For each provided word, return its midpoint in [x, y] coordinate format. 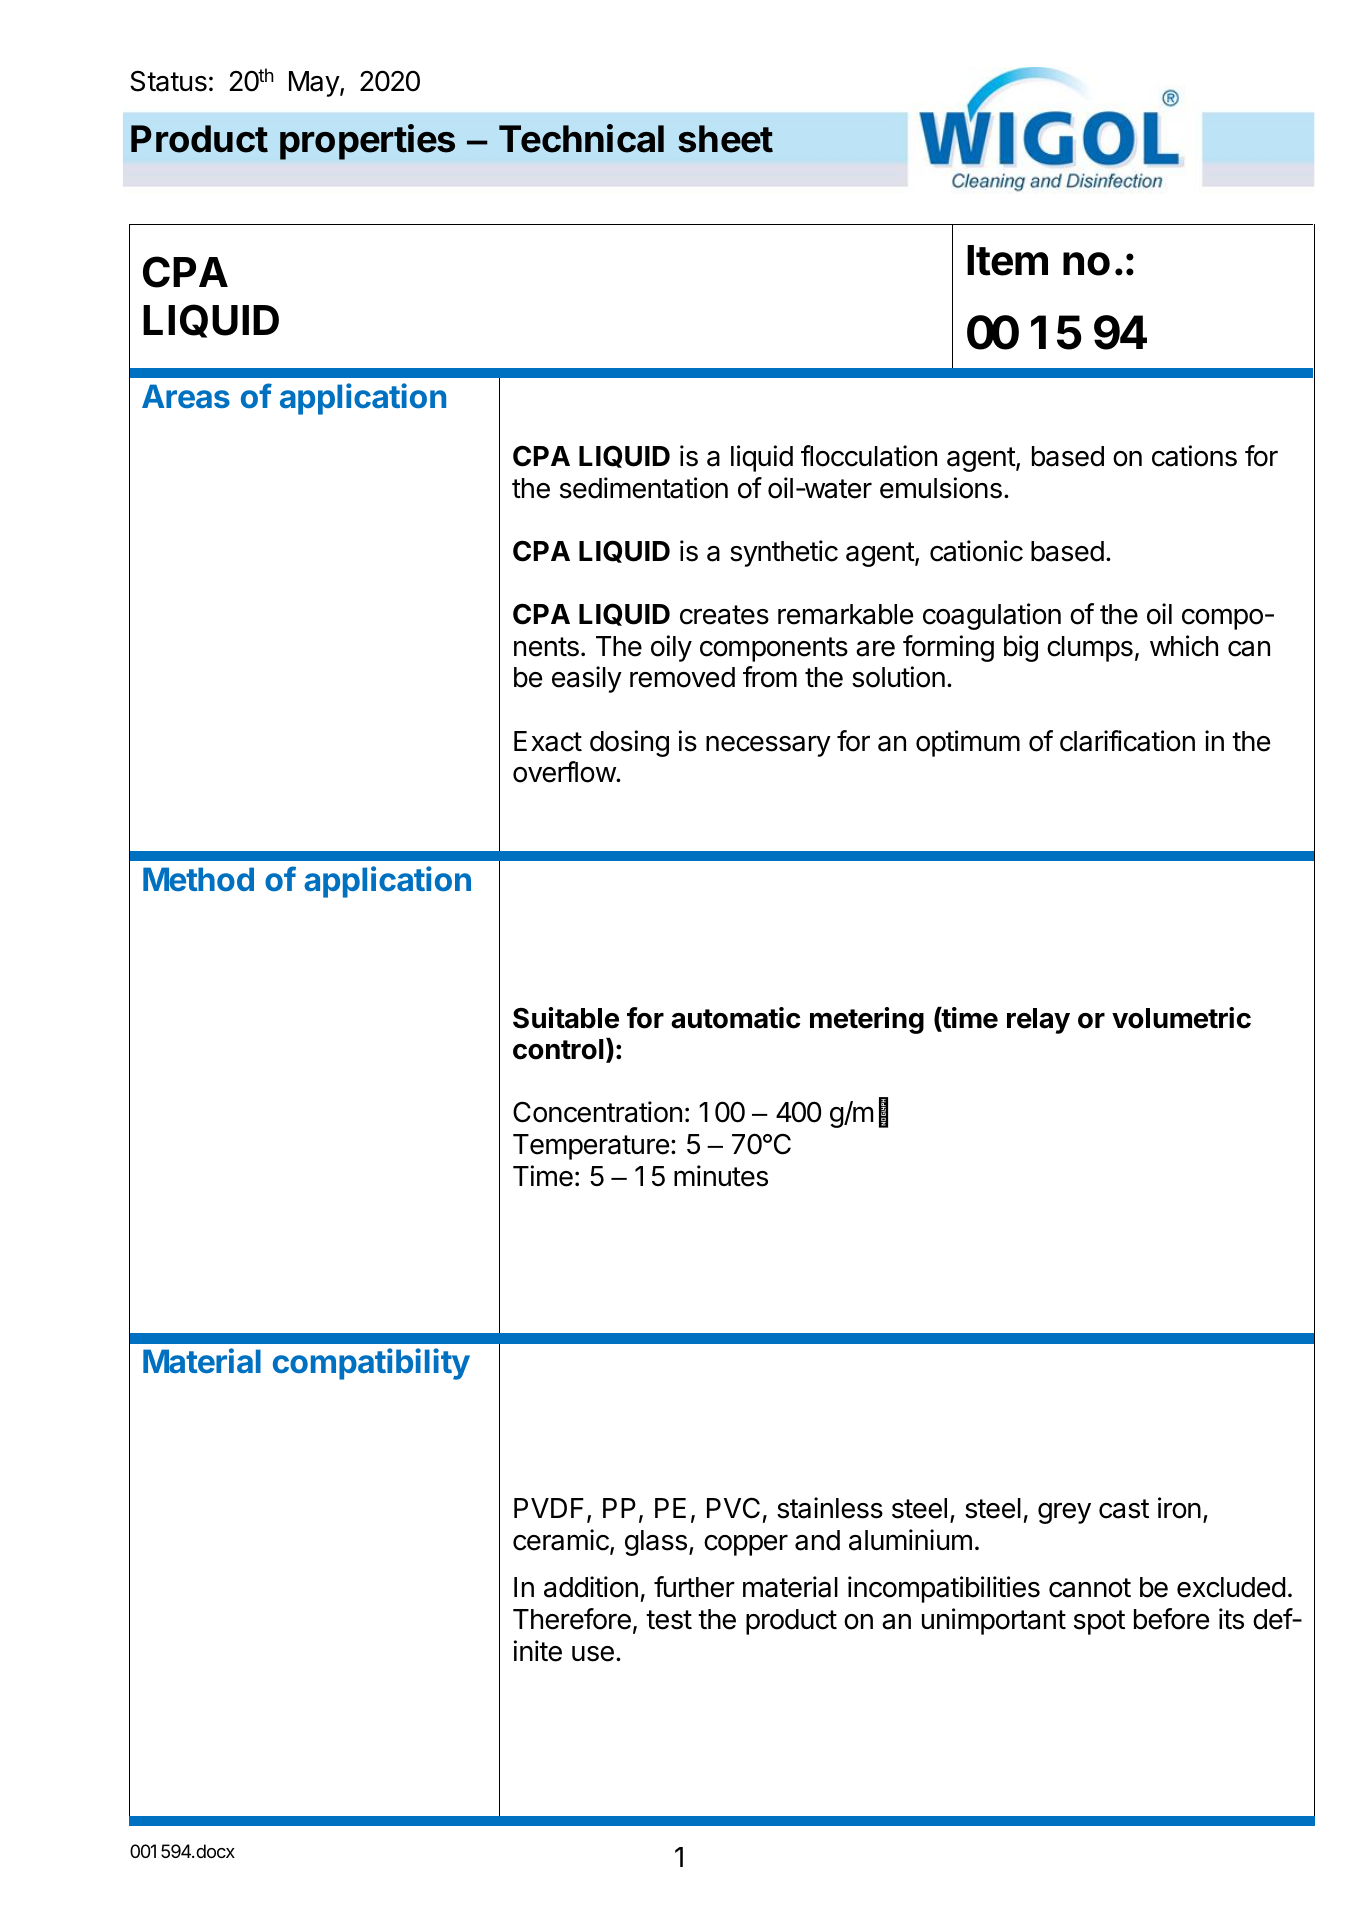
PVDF [549, 1508]
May [315, 84]
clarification [1127, 741]
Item [1007, 260]
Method [198, 879]
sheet [725, 139]
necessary [768, 746]
